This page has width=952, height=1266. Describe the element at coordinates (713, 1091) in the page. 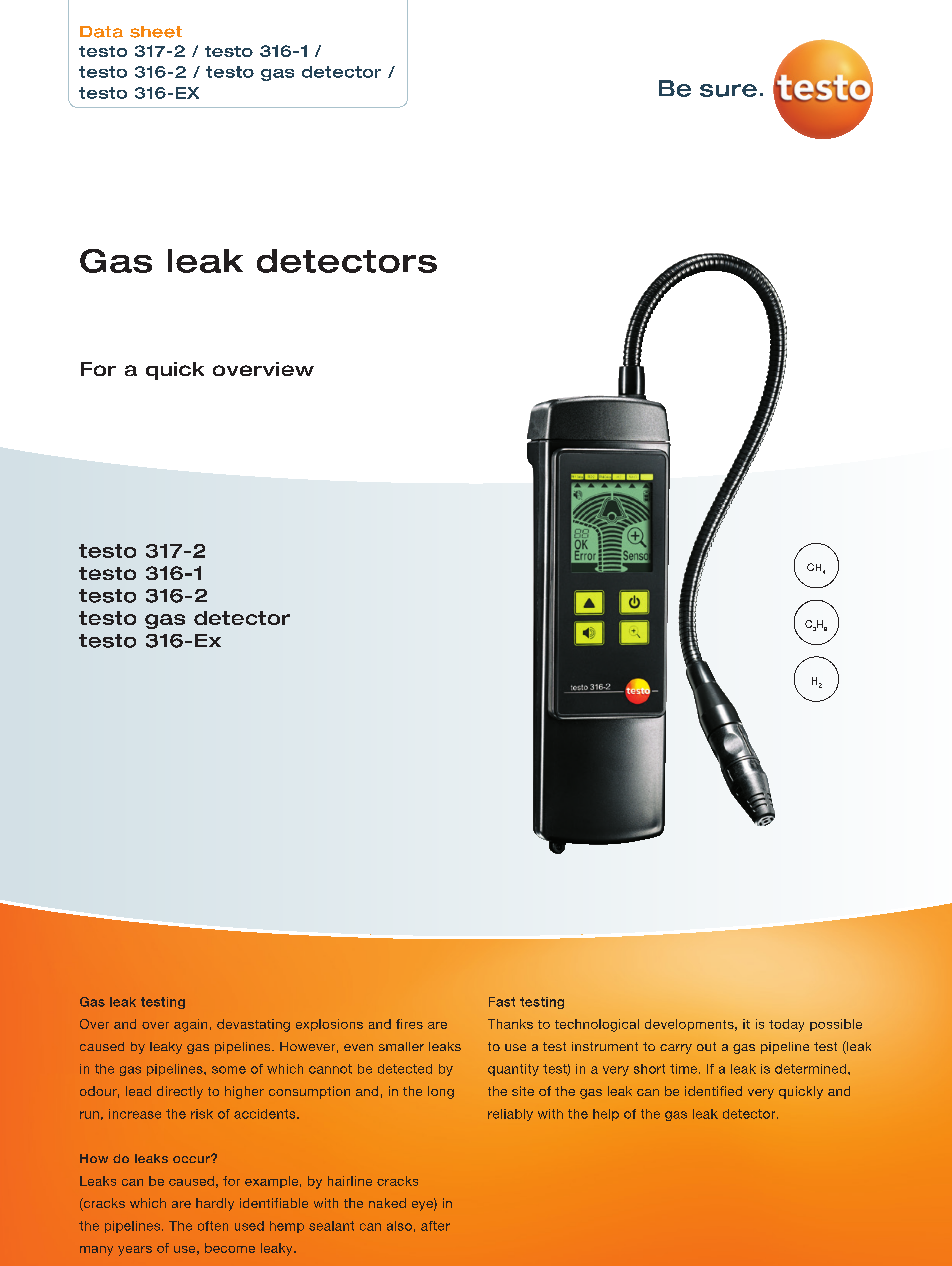

I see `identified` at that location.
